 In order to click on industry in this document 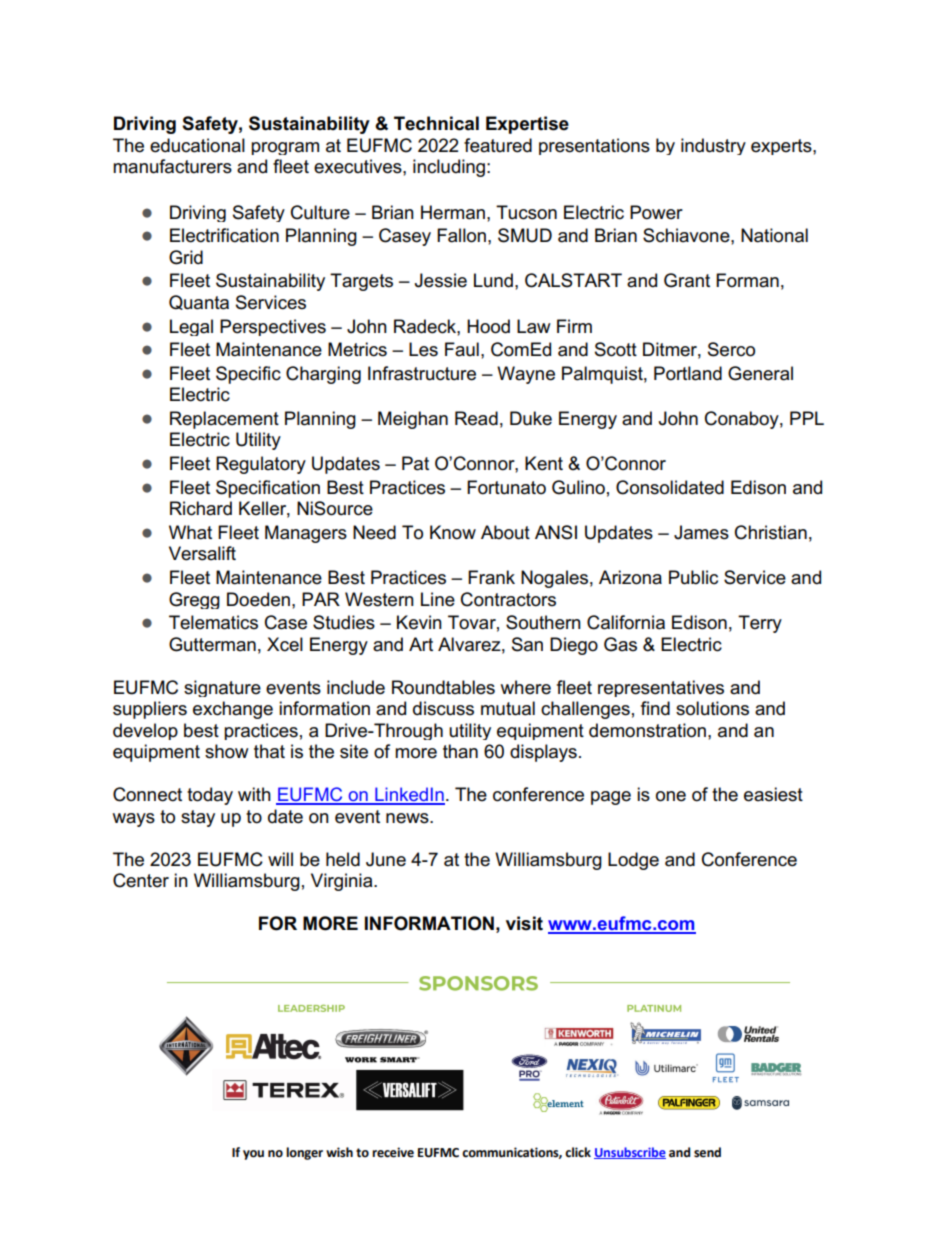, I will do `click(713, 146)`.
